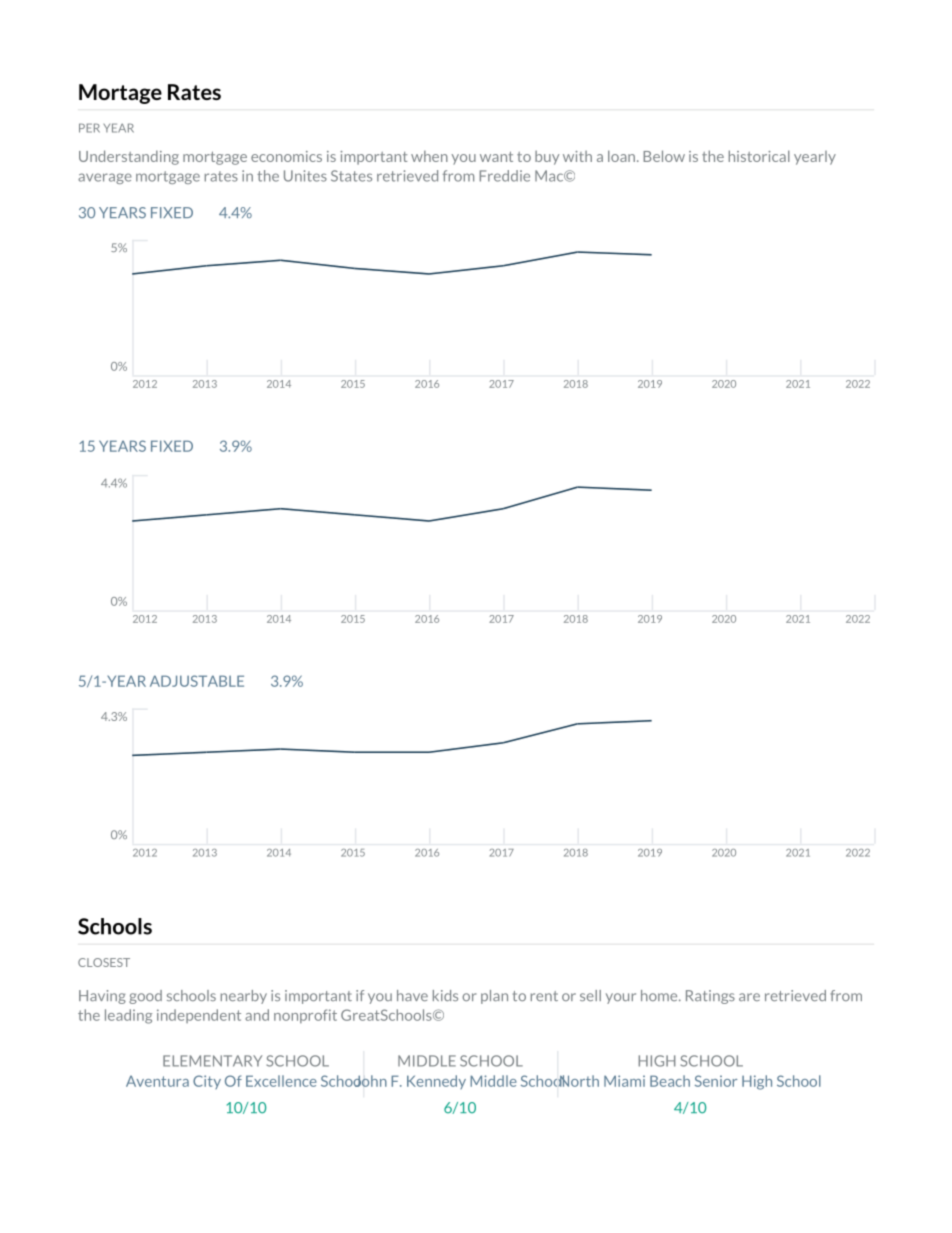 This screenshot has width=952, height=1233. Describe the element at coordinates (759, 156) in the screenshot. I see `historical` at that location.
